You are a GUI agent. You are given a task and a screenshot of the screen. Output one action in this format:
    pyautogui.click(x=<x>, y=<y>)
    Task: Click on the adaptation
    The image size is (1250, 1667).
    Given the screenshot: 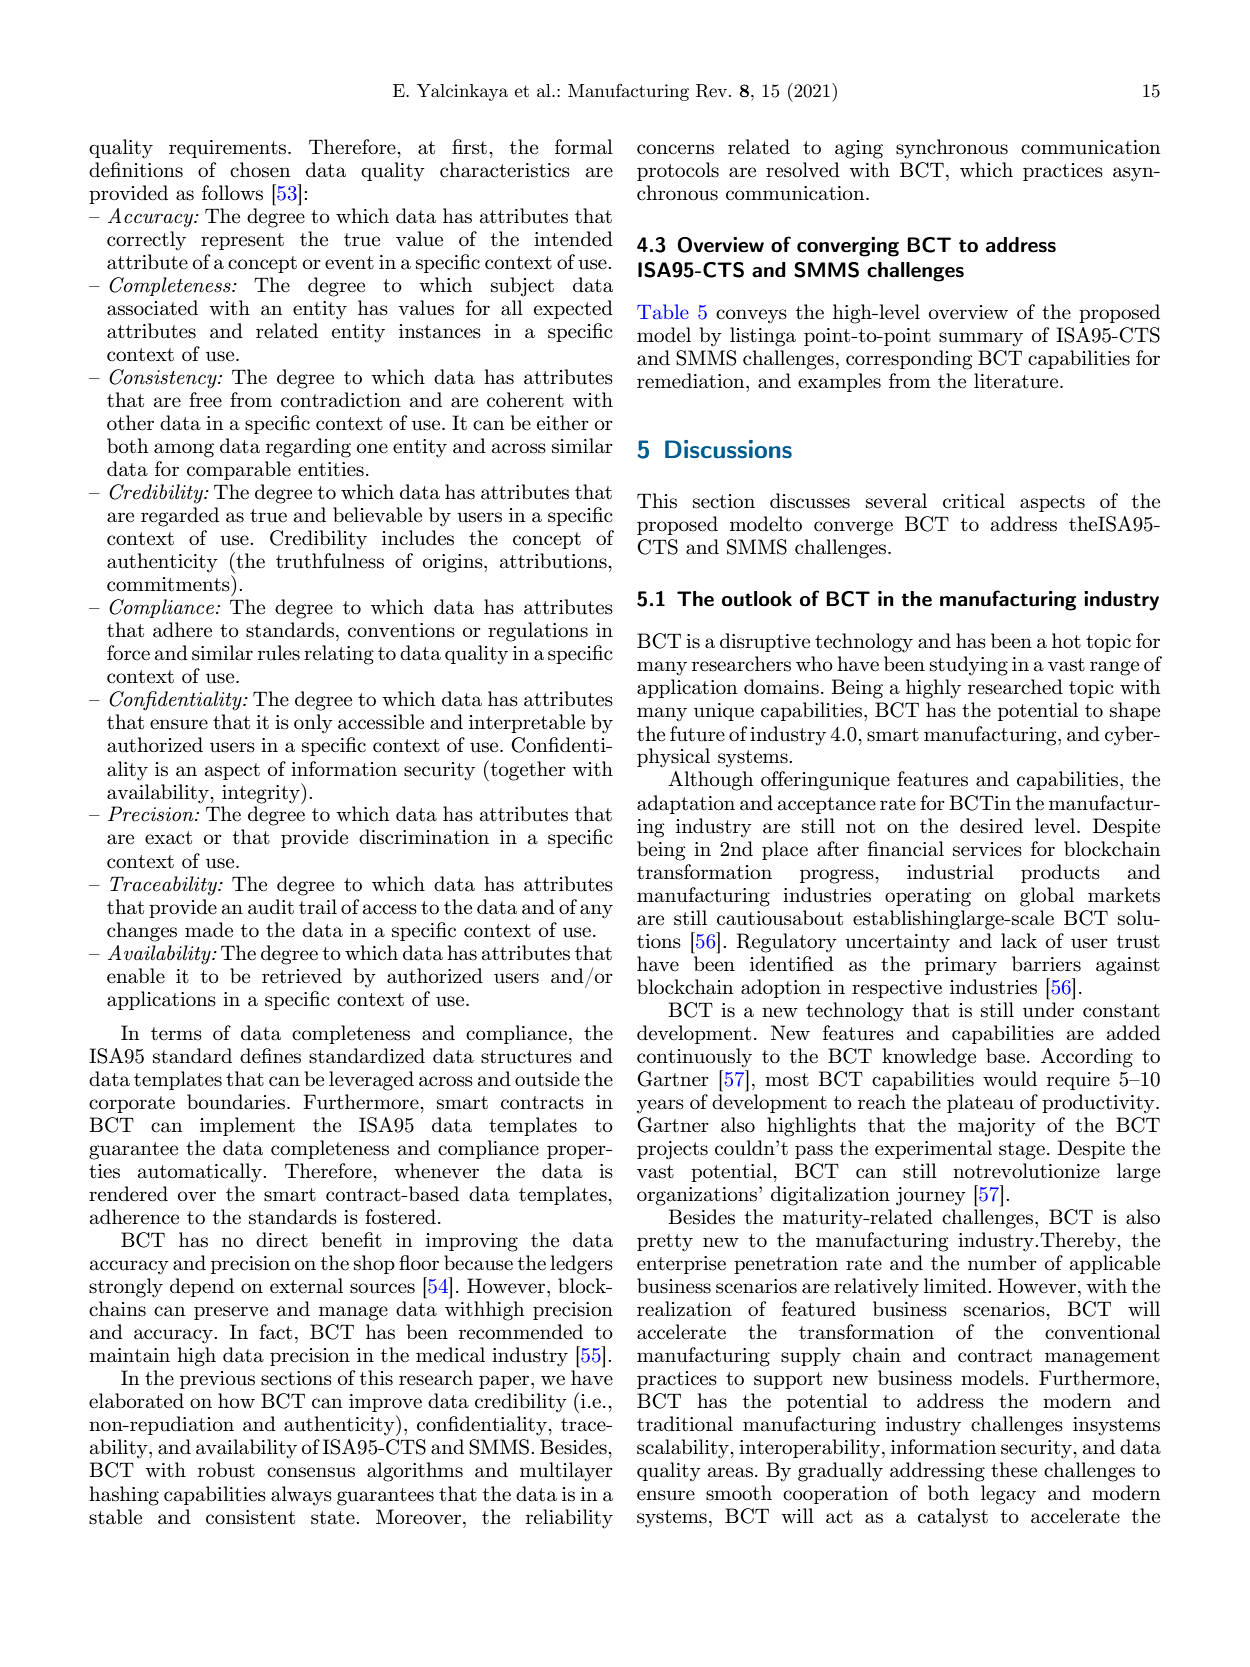 What is the action you would take?
    pyautogui.click(x=686, y=804)
